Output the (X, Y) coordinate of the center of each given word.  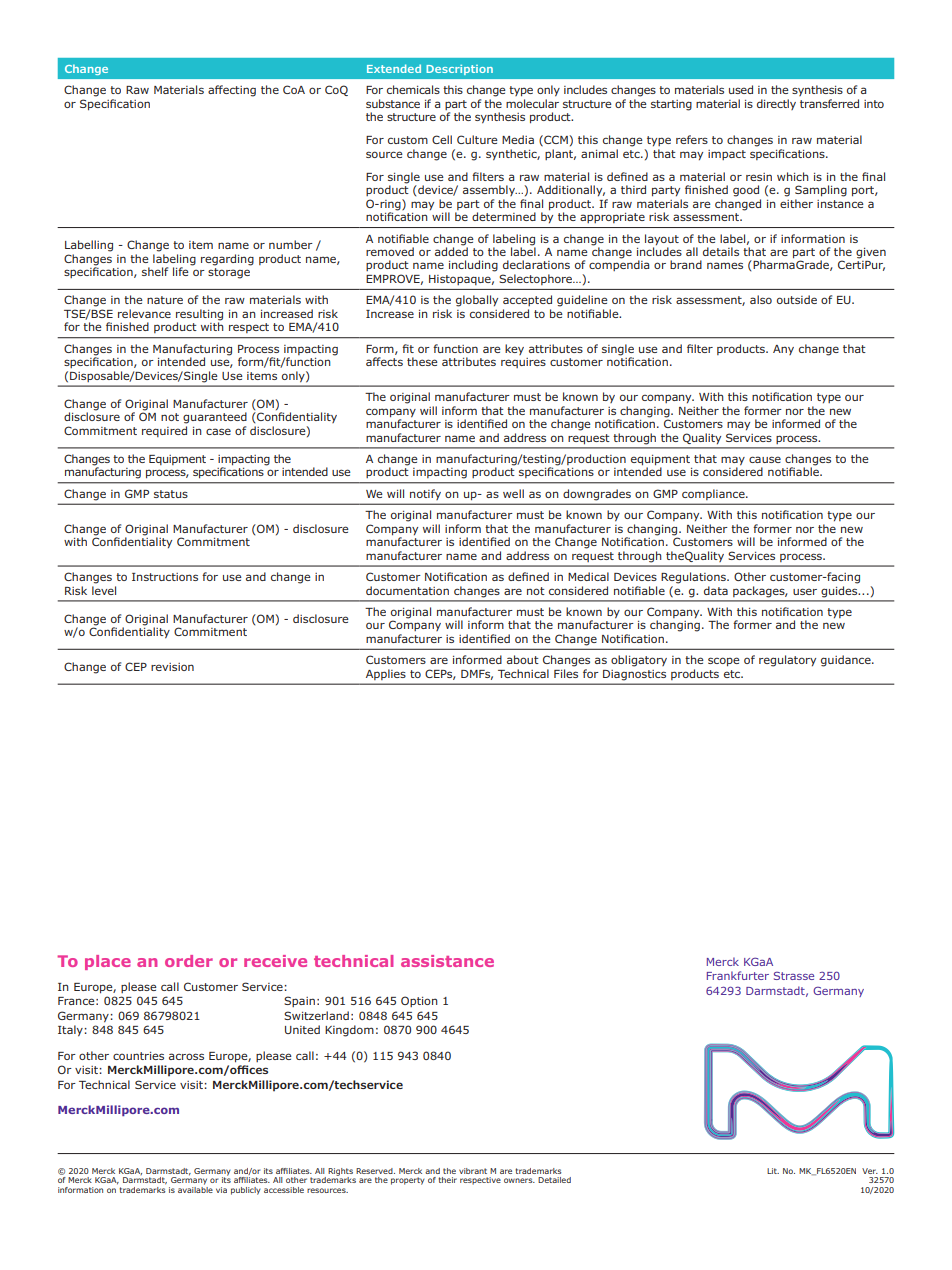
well (513, 493)
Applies (386, 674)
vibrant (473, 1171)
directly (776, 104)
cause (765, 459)
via (221, 1190)
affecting (232, 91)
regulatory (787, 661)
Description (459, 70)
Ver (870, 1171)
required (164, 431)
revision (172, 667)
